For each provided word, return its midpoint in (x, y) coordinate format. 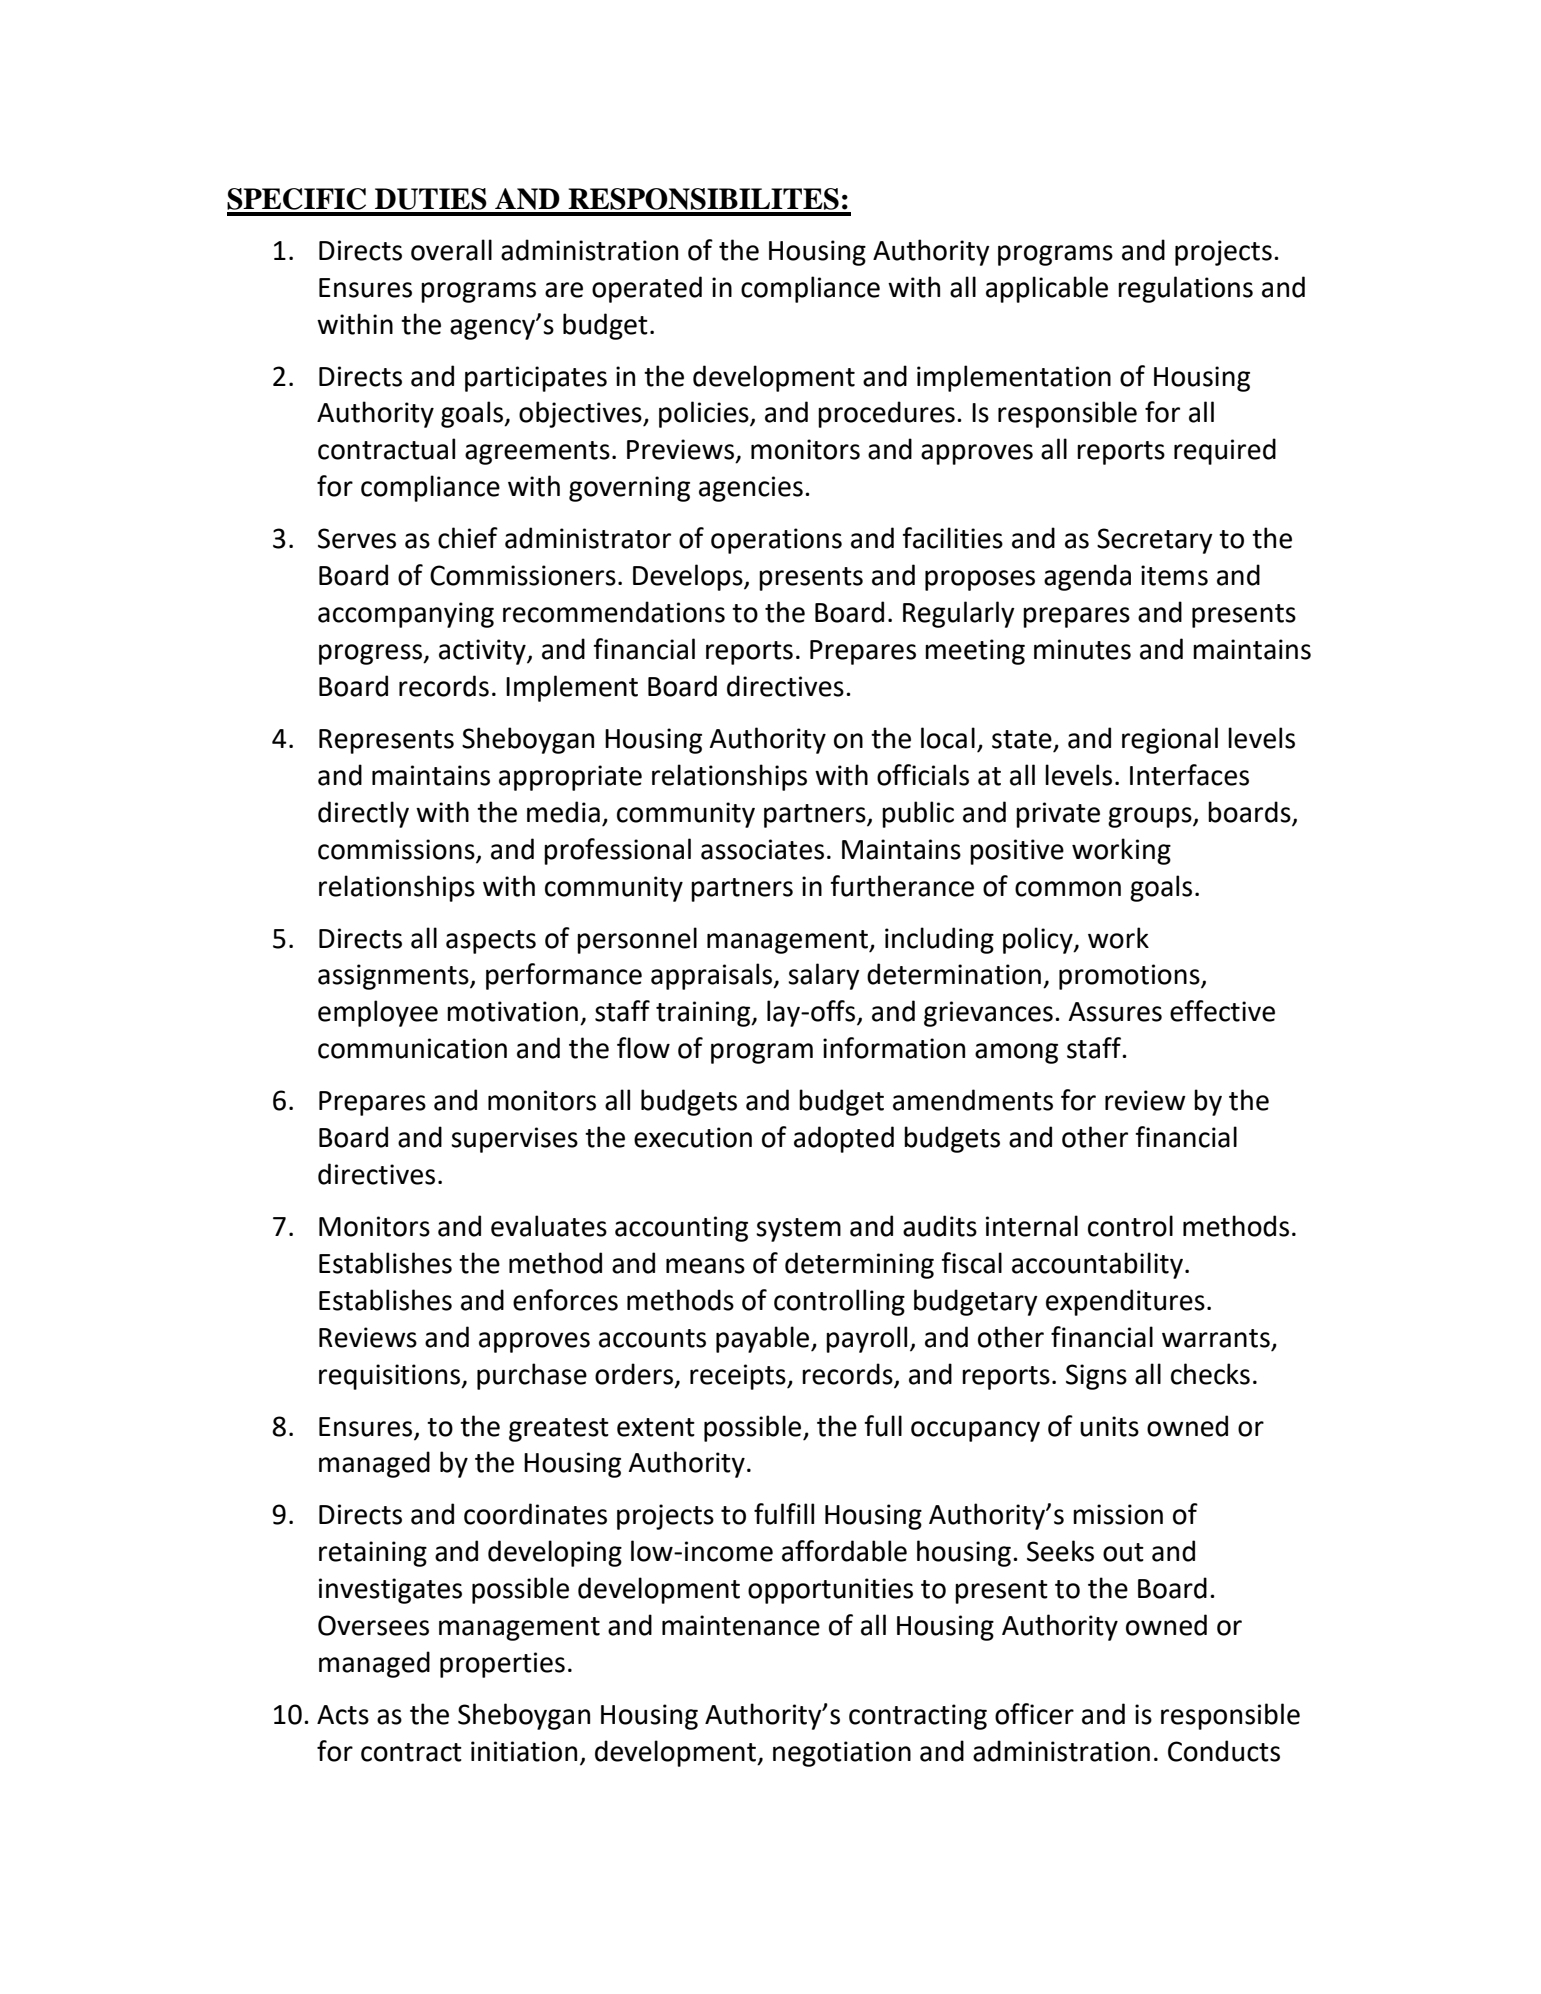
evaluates (549, 1226)
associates (762, 849)
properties (502, 1665)
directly (363, 814)
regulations (1185, 289)
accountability (1099, 1265)
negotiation (842, 1754)
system (798, 1230)
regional (1170, 740)
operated (647, 289)
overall (451, 250)
